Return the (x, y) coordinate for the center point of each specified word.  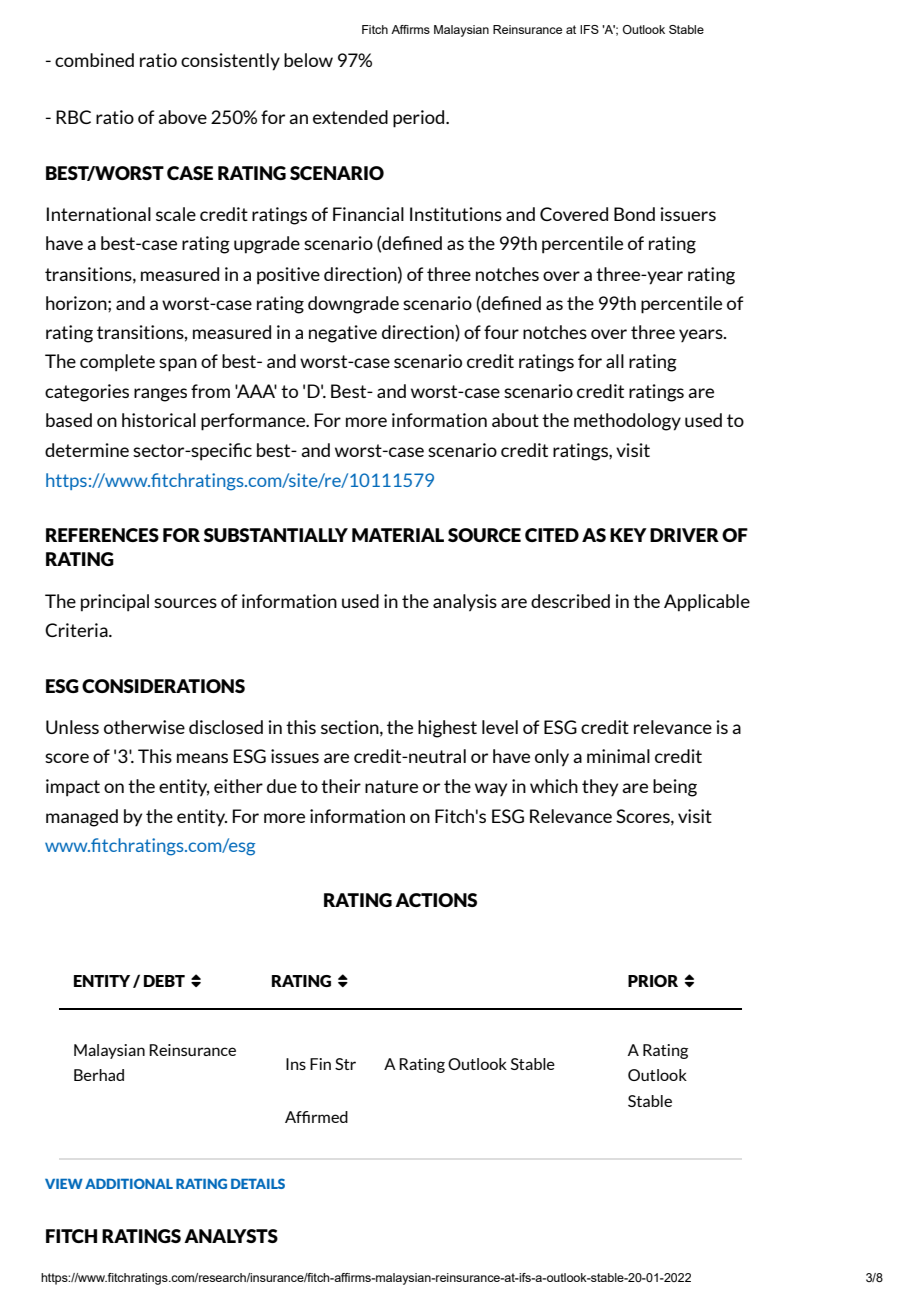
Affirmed (316, 1117)
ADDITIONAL (129, 1183)
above (182, 117)
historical (159, 420)
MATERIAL (398, 535)
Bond (634, 214)
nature (391, 786)
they (600, 787)
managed (82, 818)
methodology (627, 422)
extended (350, 117)
